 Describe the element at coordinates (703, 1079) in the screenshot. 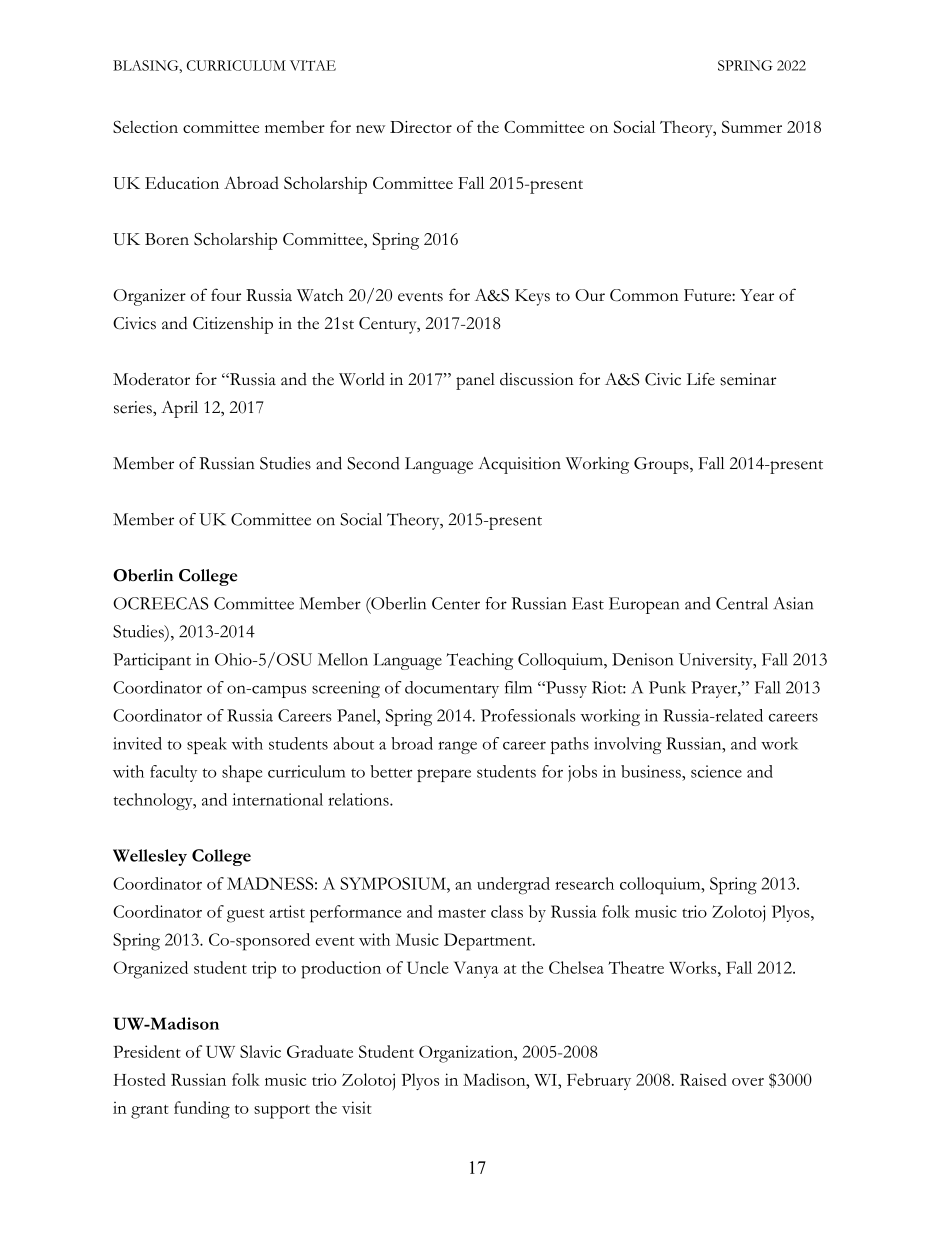

I see `Raised` at that location.
